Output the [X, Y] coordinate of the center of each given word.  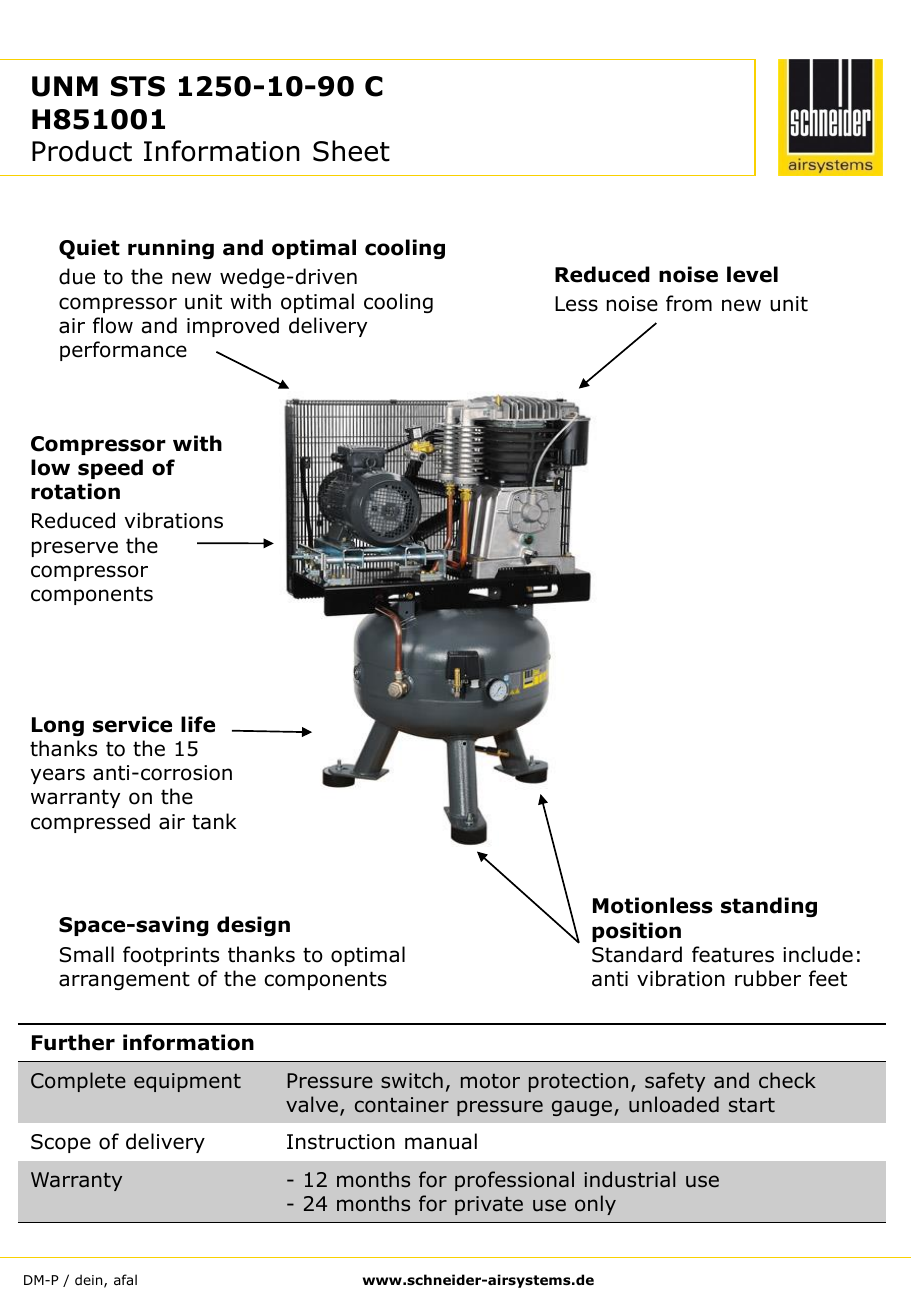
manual [441, 1141]
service [132, 724]
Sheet [351, 151]
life [198, 724]
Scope [61, 1143]
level [752, 274]
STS [138, 86]
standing [769, 907]
